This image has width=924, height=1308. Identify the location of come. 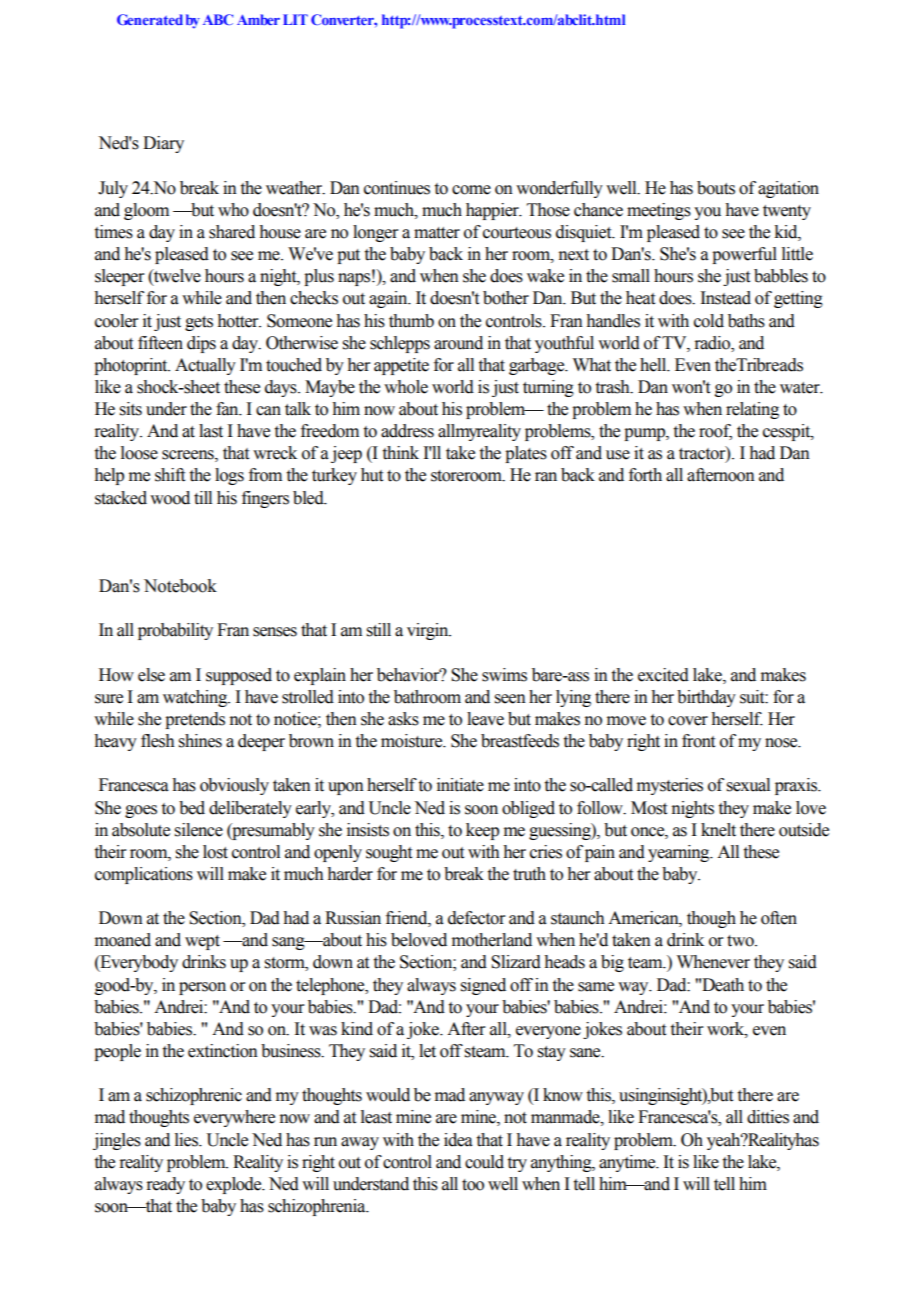
(471, 190).
